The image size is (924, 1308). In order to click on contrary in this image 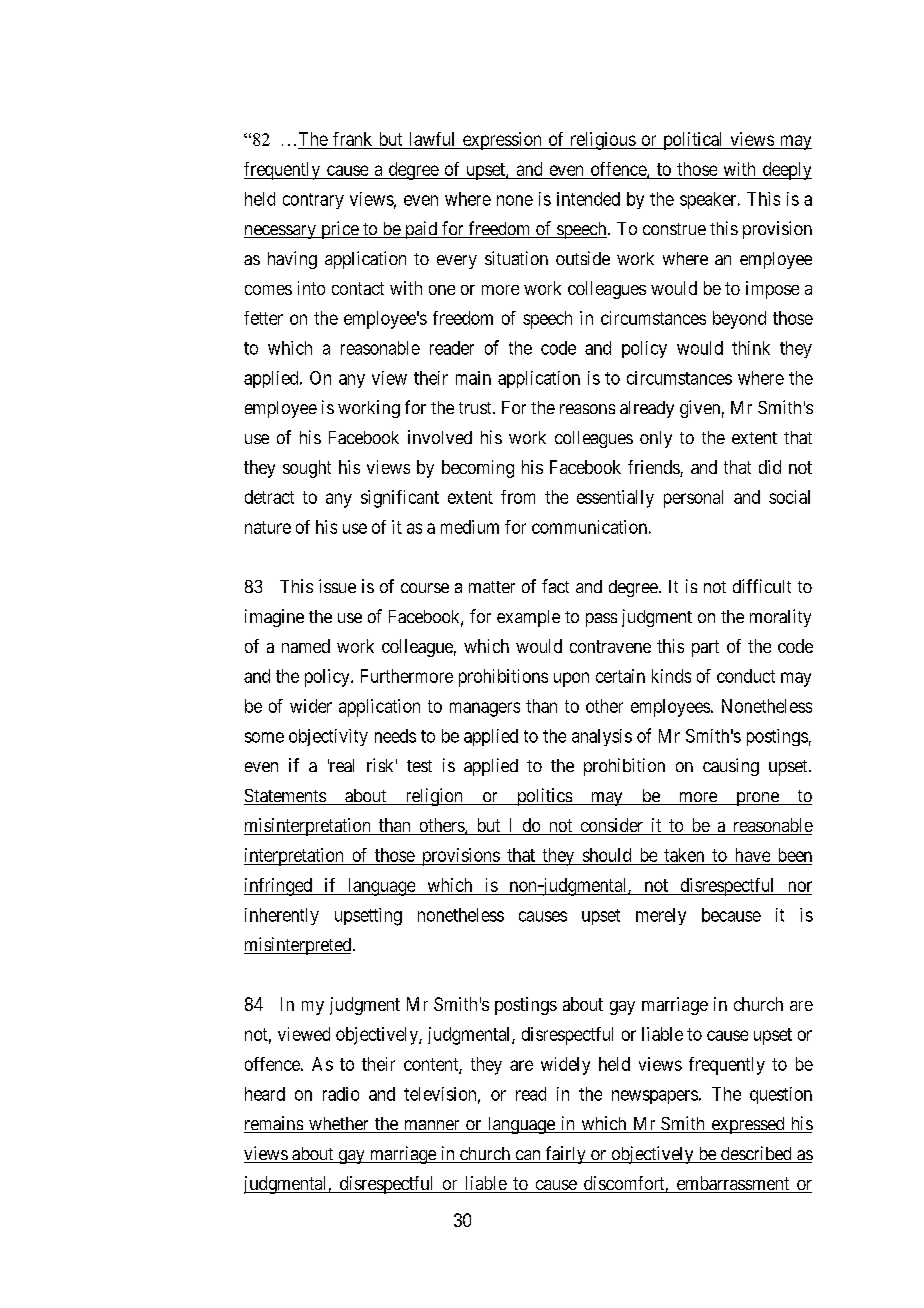, I will do `click(313, 201)`.
